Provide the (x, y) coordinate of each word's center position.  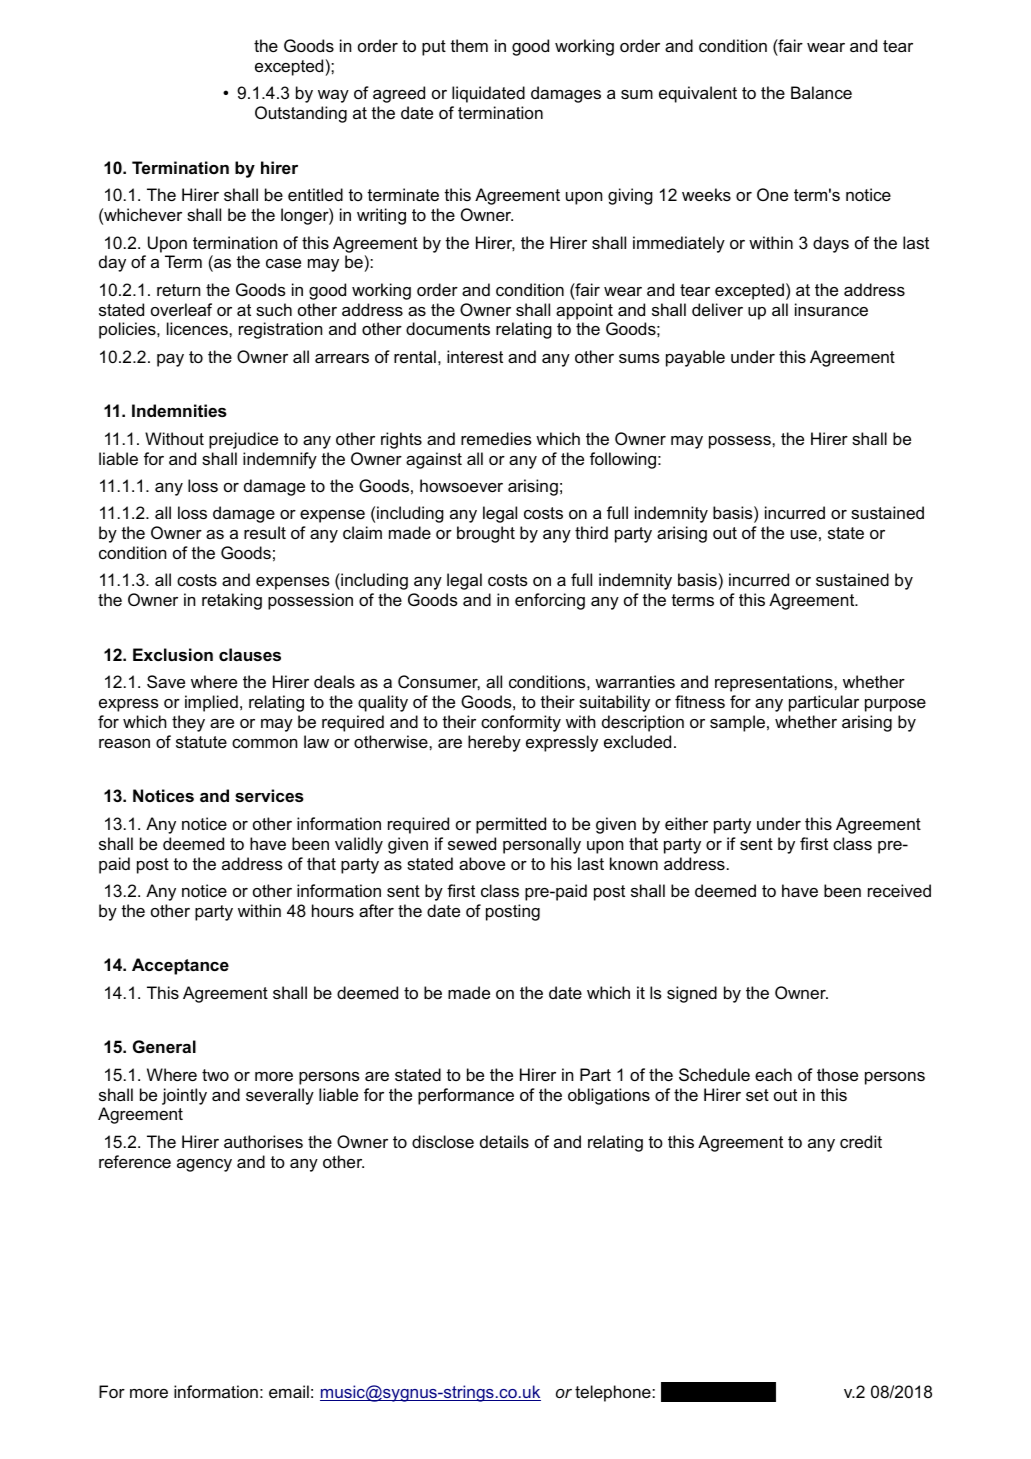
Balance (821, 92)
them (469, 45)
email (289, 1391)
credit (861, 1141)
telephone (613, 1393)
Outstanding (301, 114)
